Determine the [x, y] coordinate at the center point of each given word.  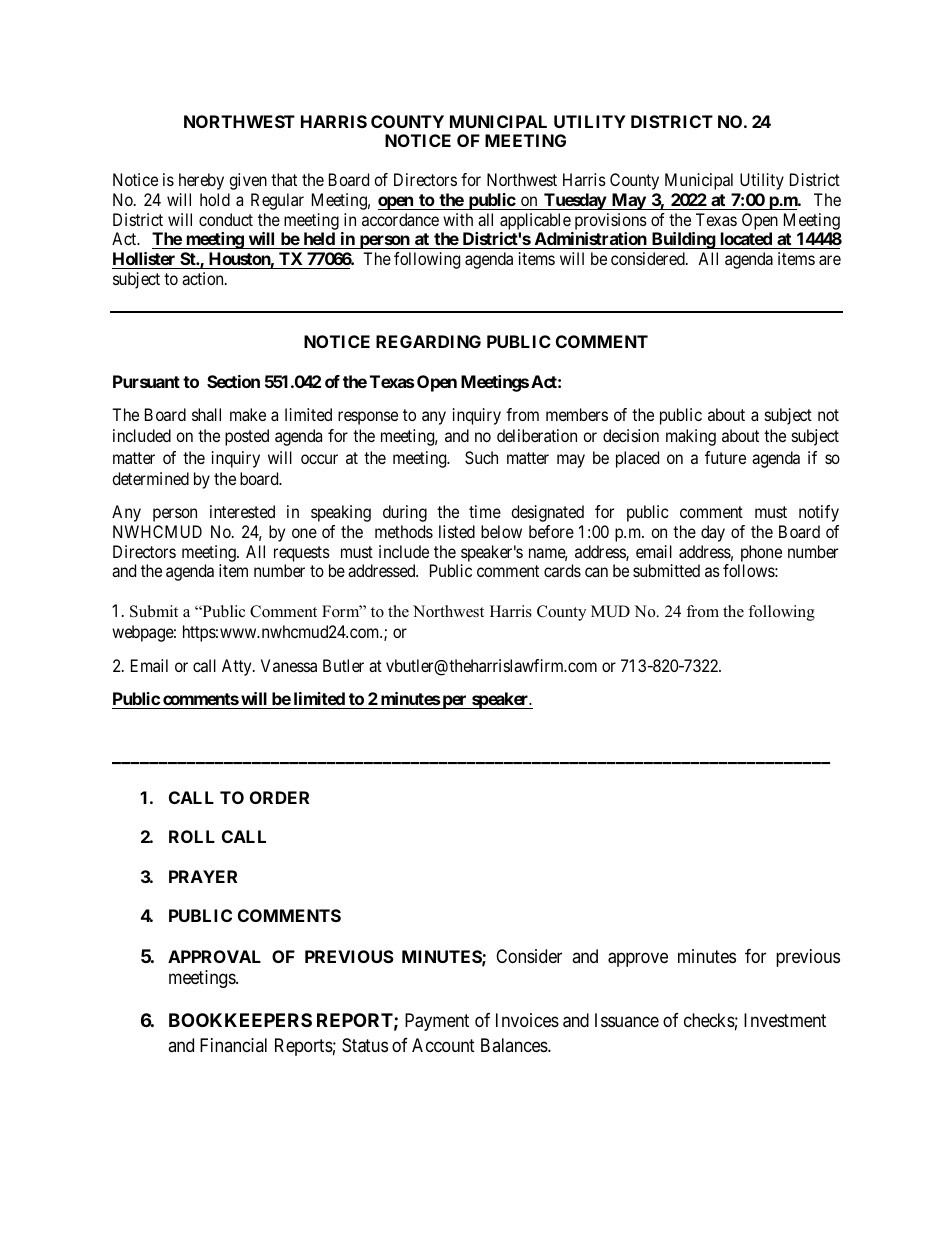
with [458, 219]
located [746, 240]
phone [760, 555]
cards [562, 570]
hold [215, 199]
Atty [238, 667]
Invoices [527, 1020]
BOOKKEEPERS [240, 1020]
